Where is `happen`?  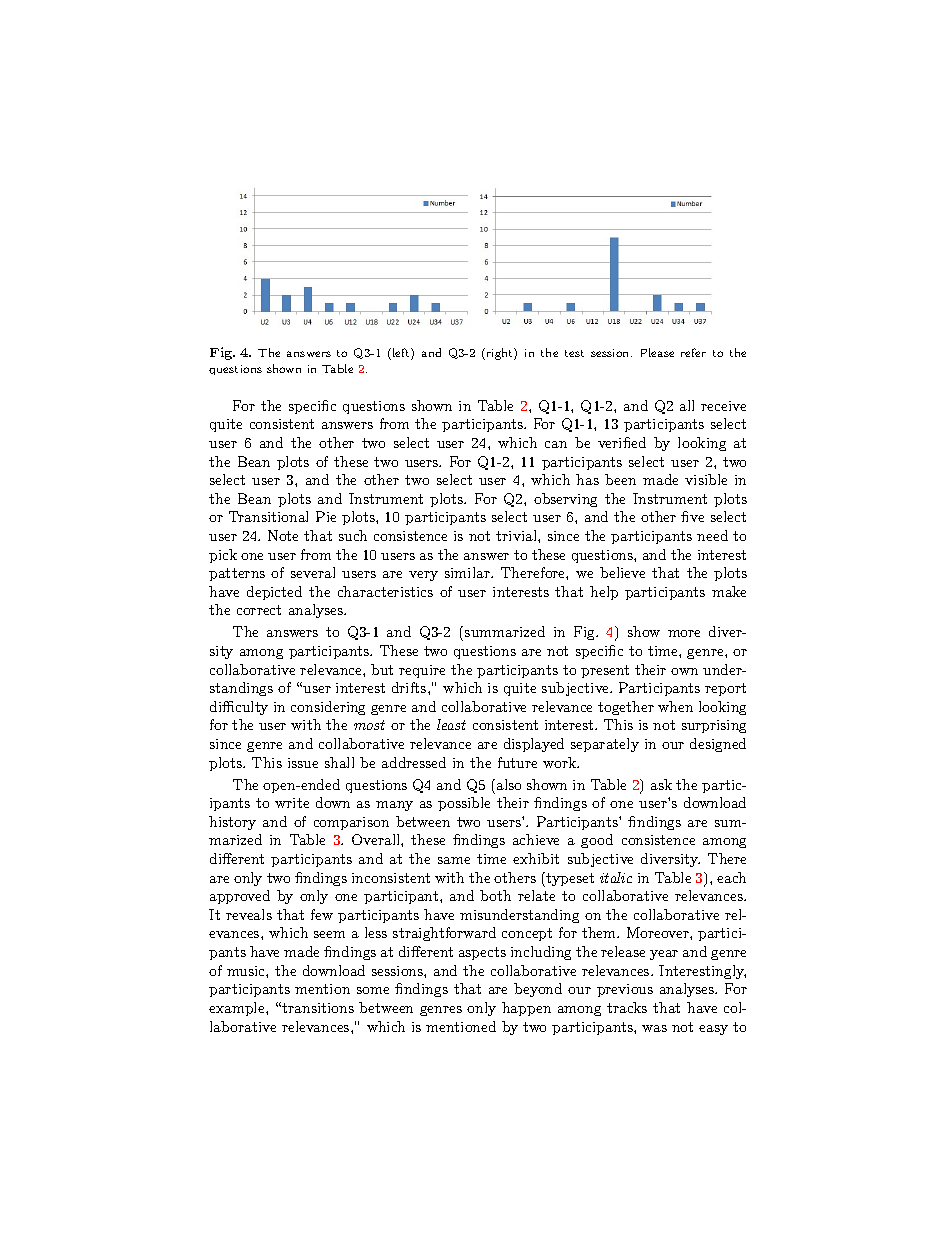 happen is located at coordinates (526, 1009).
